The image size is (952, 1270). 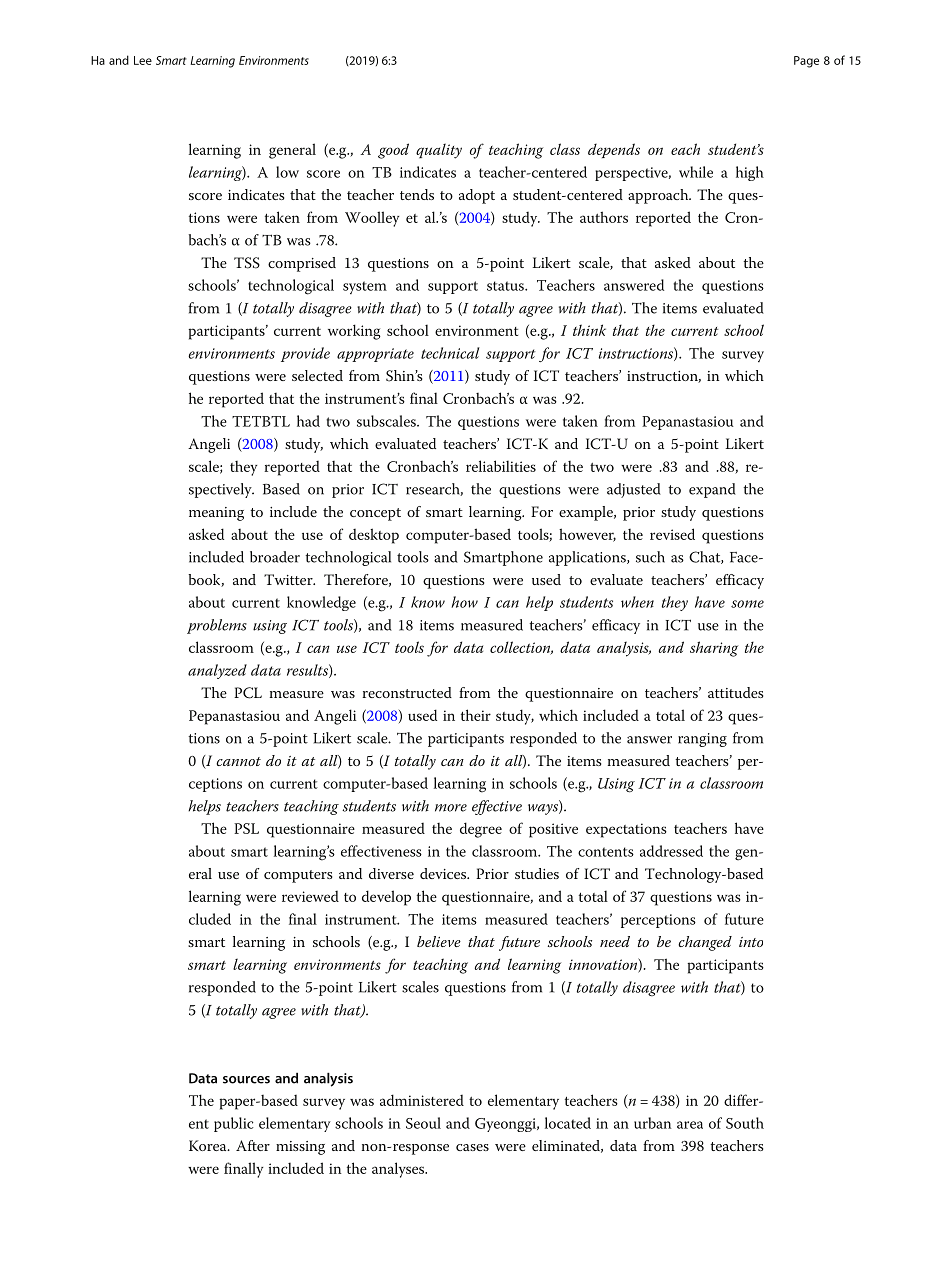 I want to click on technical, so click(x=450, y=353).
